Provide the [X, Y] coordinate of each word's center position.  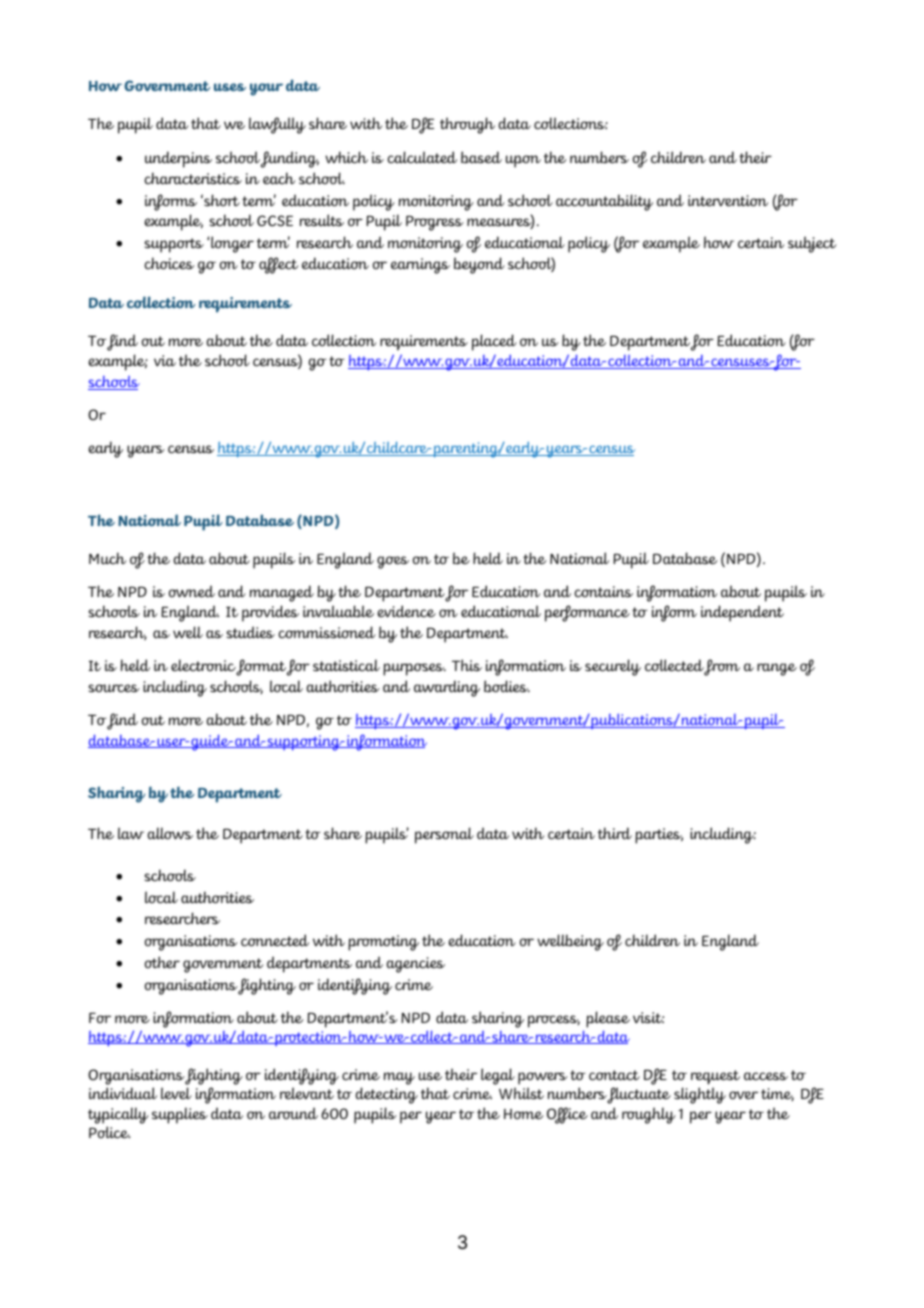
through [467, 125]
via [165, 360]
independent [742, 613]
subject [812, 244]
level [176, 1093]
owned [192, 591]
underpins [178, 159]
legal [498, 1078]
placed [494, 342]
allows [170, 833]
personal [444, 835]
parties [659, 836]
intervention [728, 201]
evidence [406, 611]
